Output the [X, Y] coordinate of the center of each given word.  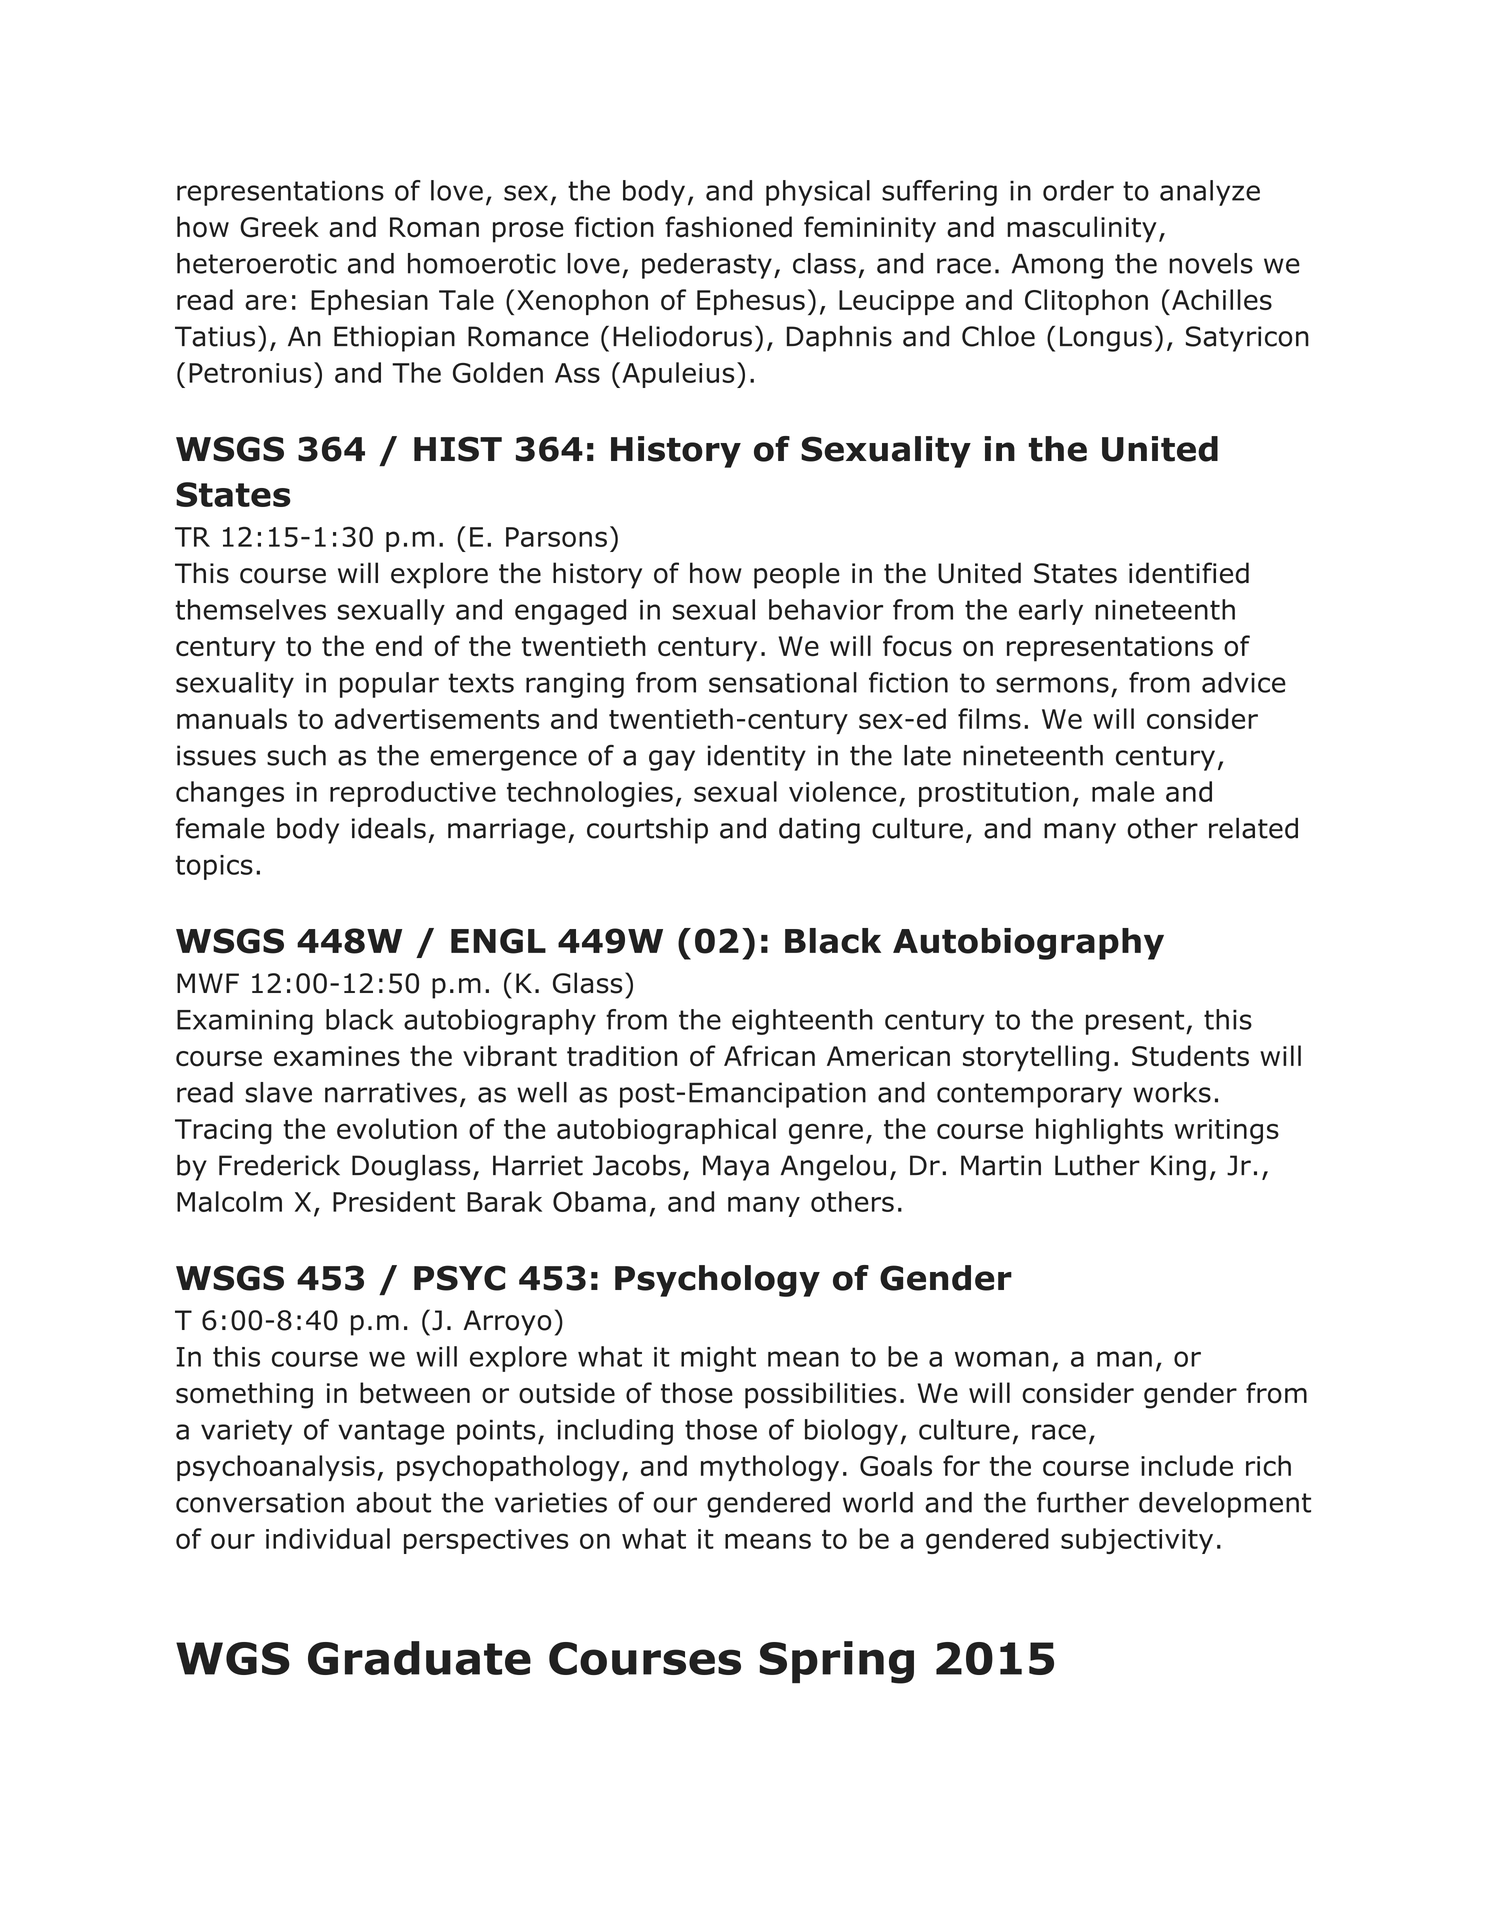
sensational [783, 682]
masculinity [1082, 229]
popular [389, 685]
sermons [1052, 685]
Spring [836, 1662]
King [1178, 1168]
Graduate [419, 1658]
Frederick [279, 1165]
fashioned [728, 227]
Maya [736, 1168]
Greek [279, 227]
